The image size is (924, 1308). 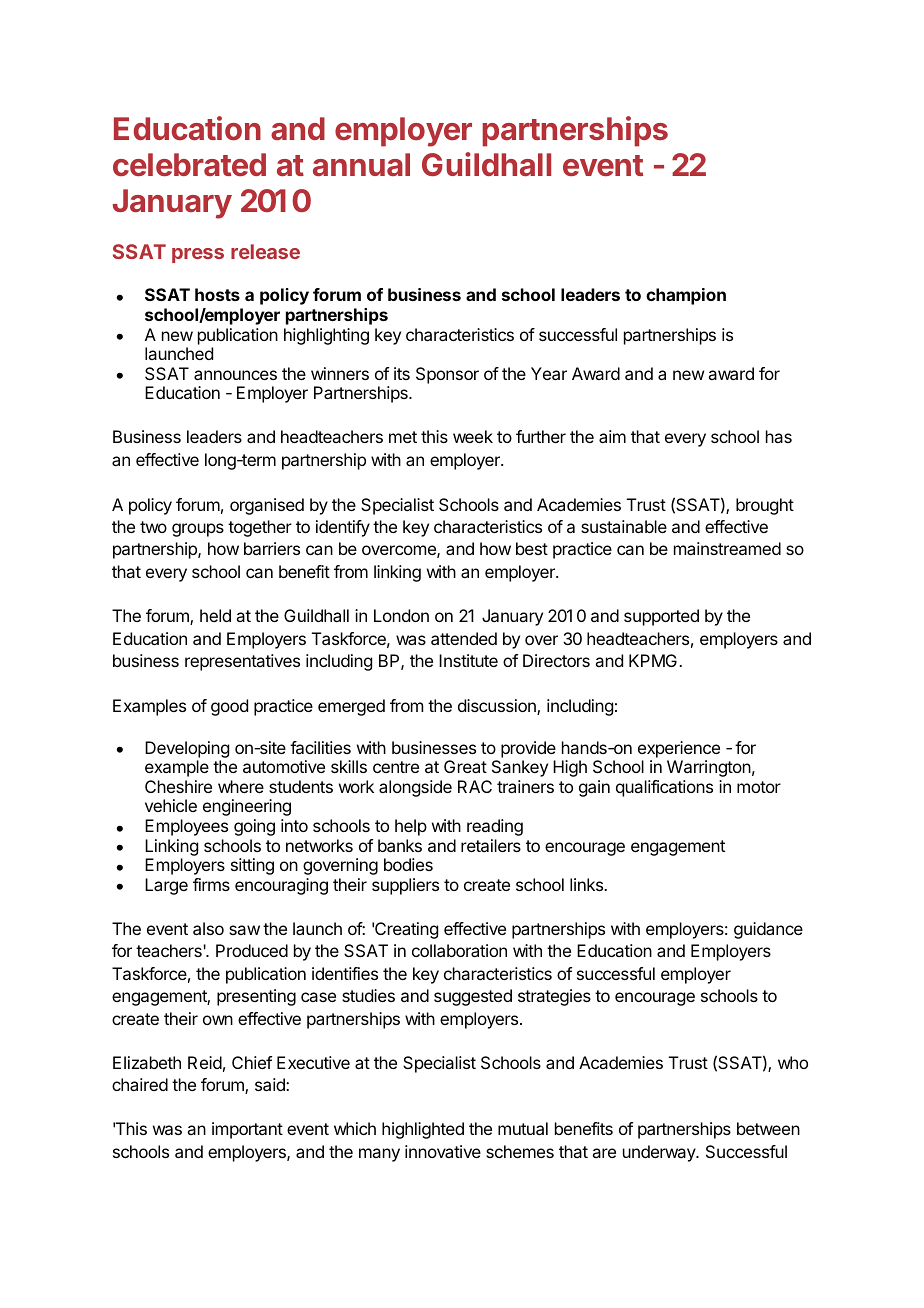 What do you see at coordinates (211, 884) in the page?
I see `firms` at bounding box center [211, 884].
